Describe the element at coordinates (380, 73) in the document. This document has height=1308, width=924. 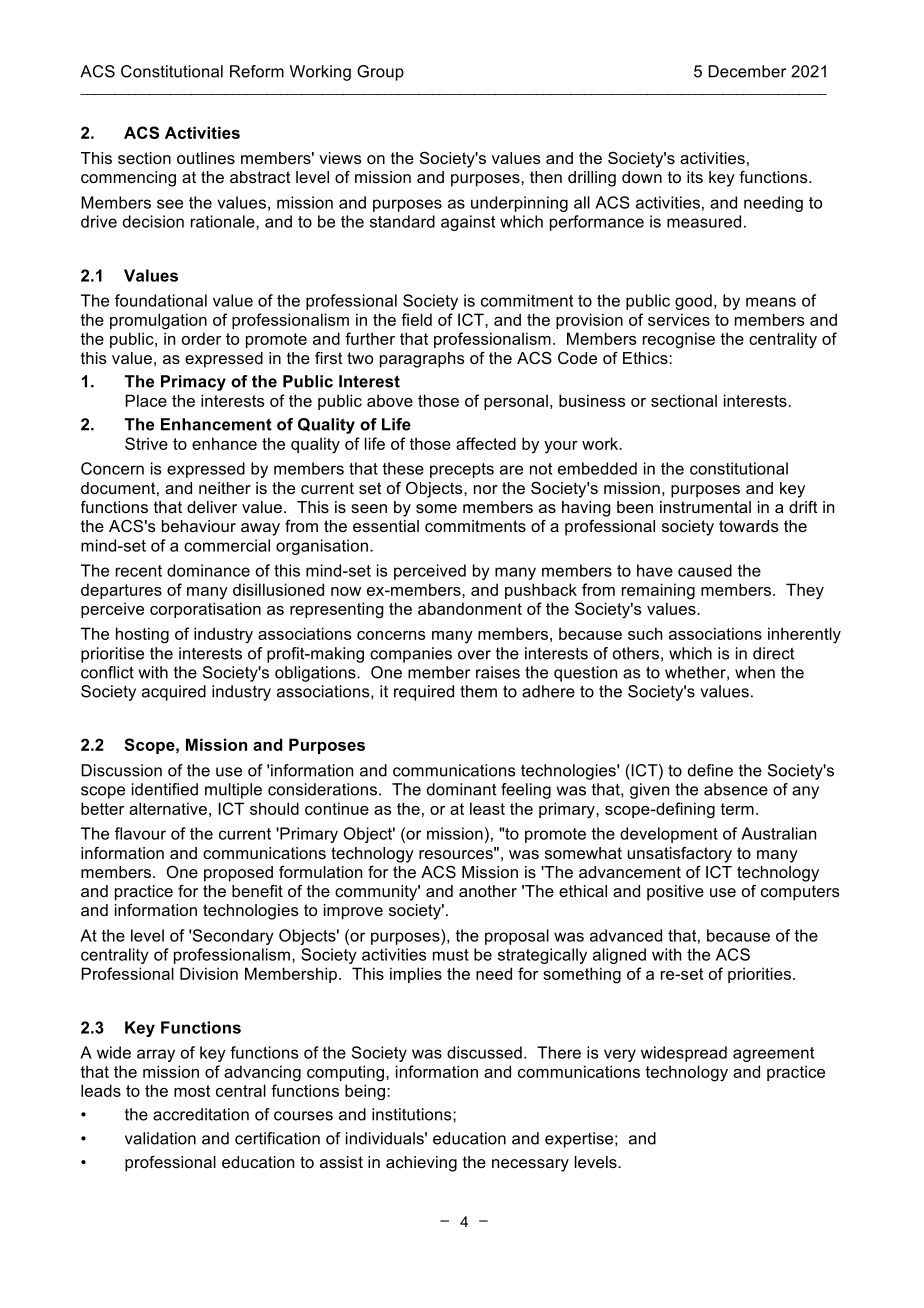
I see `Group` at that location.
